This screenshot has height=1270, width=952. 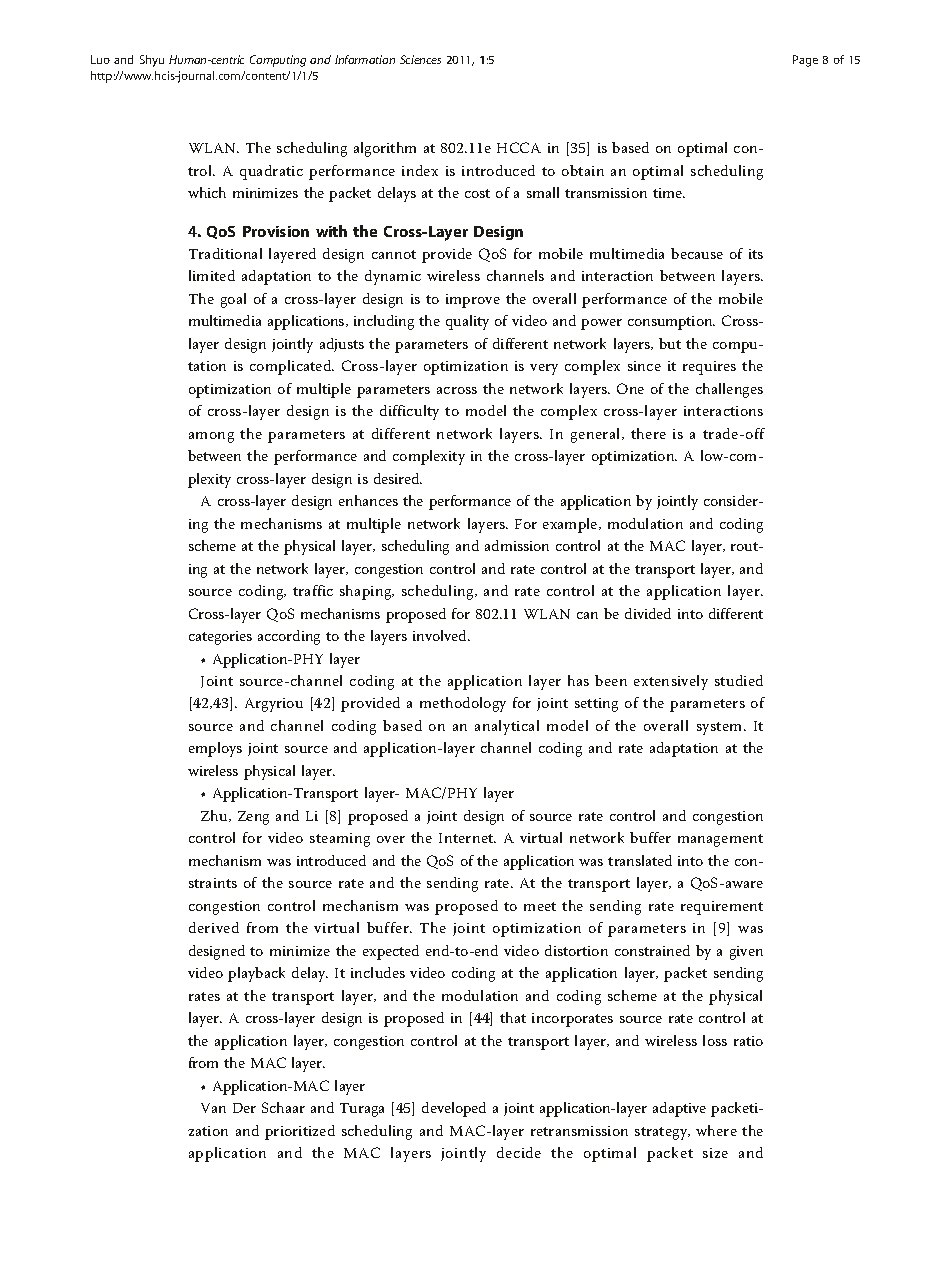 I want to click on Luo, so click(x=100, y=59).
